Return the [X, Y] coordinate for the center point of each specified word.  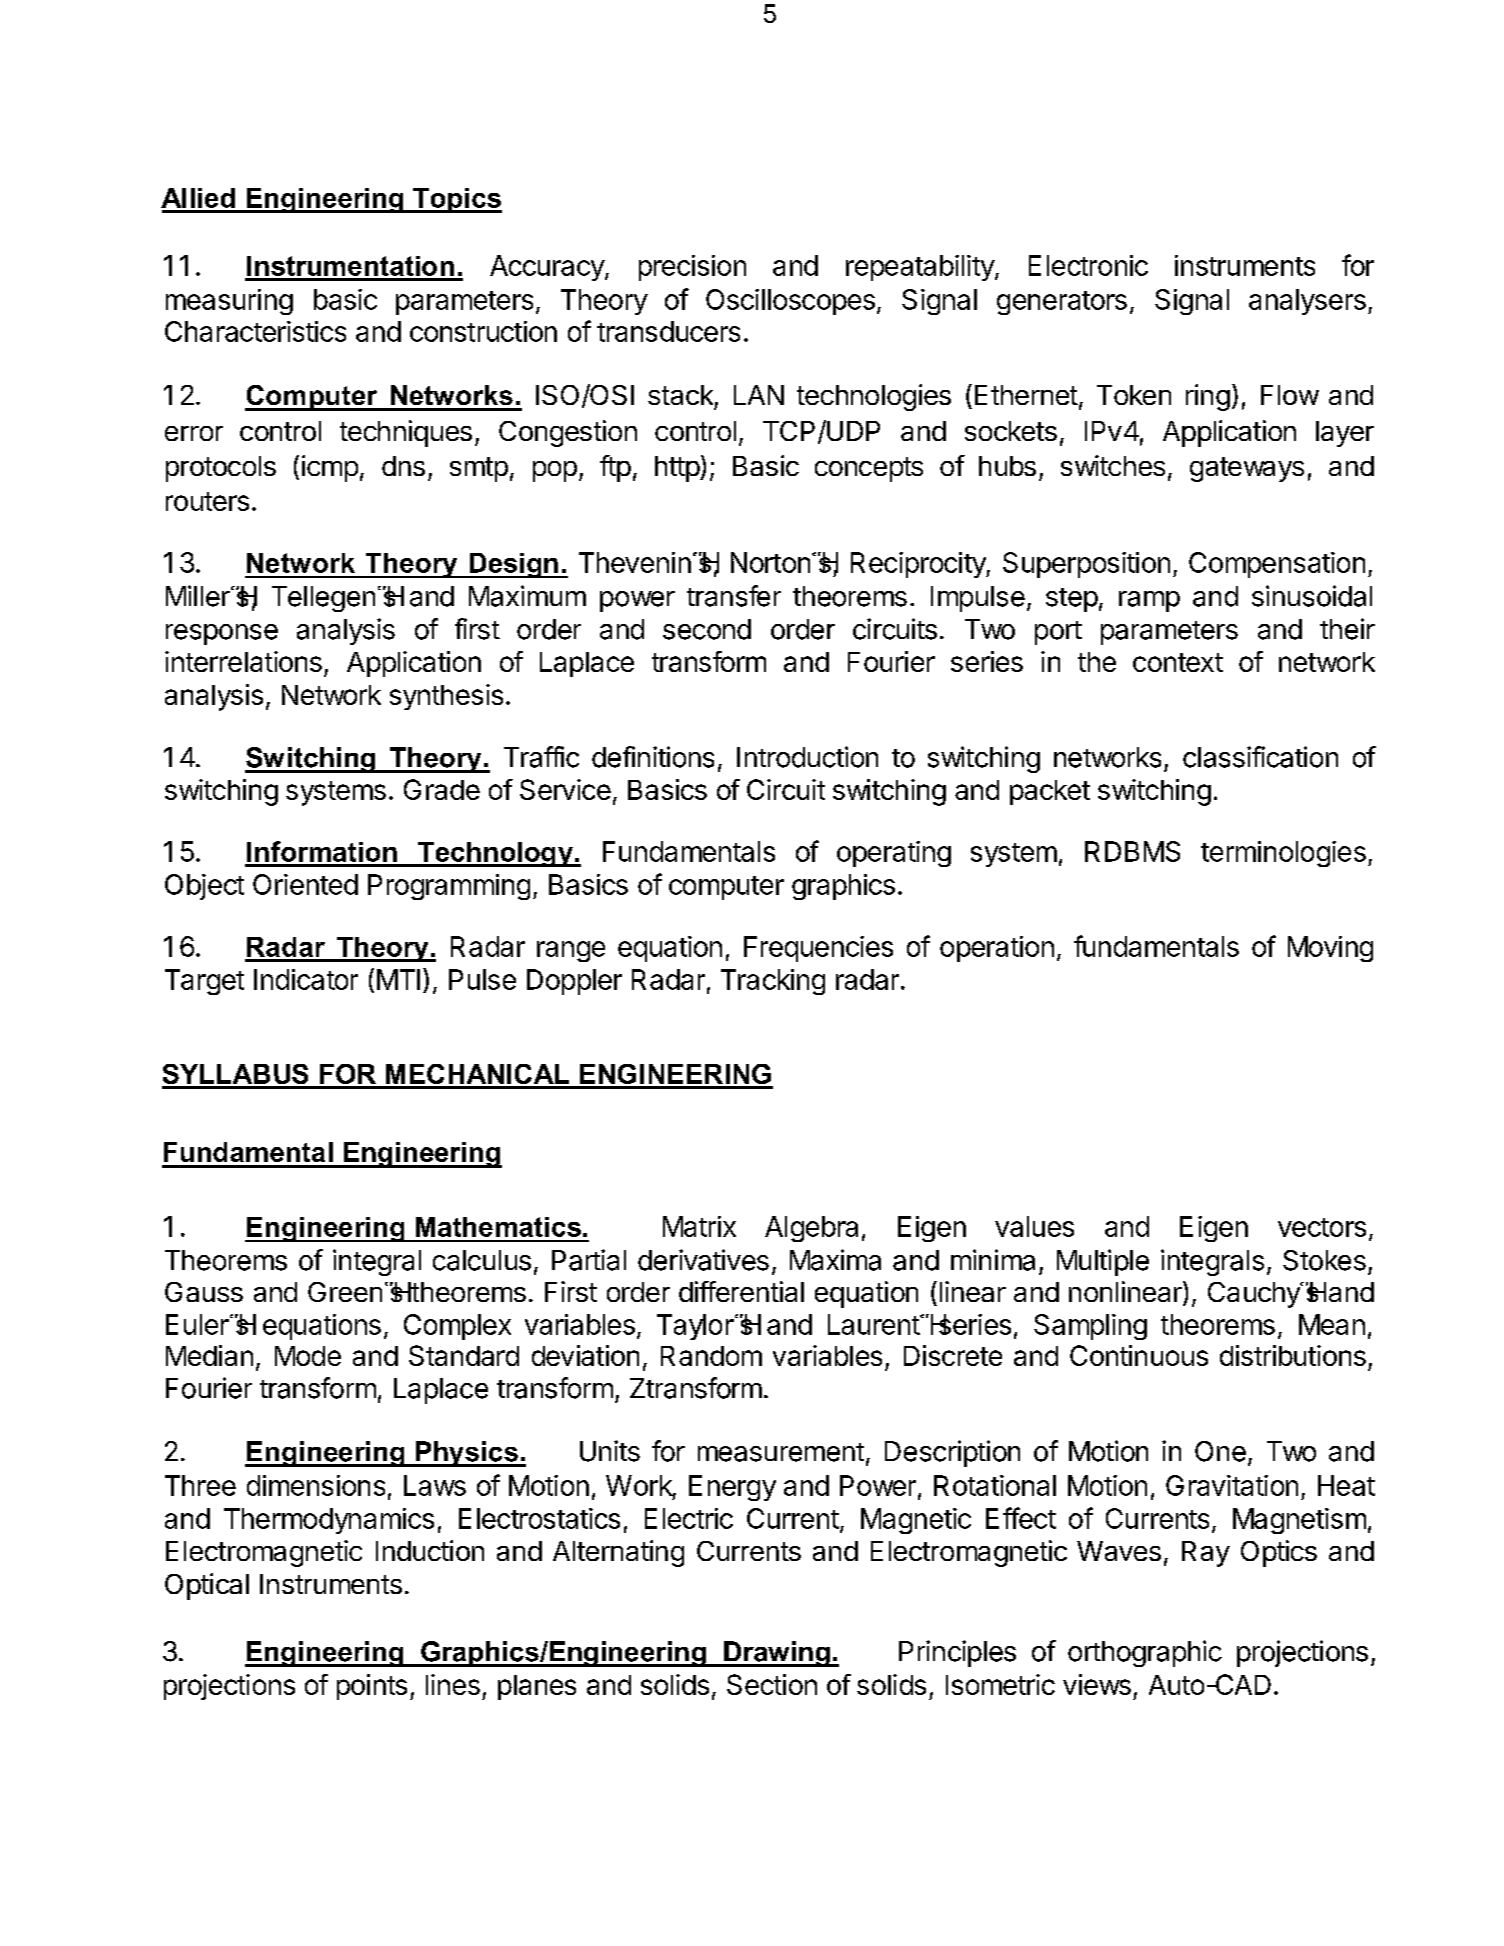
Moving [1330, 949]
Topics [456, 200]
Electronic [1088, 265]
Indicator [306, 979]
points [372, 1687]
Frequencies [818, 949]
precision [692, 268]
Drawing [777, 1654]
